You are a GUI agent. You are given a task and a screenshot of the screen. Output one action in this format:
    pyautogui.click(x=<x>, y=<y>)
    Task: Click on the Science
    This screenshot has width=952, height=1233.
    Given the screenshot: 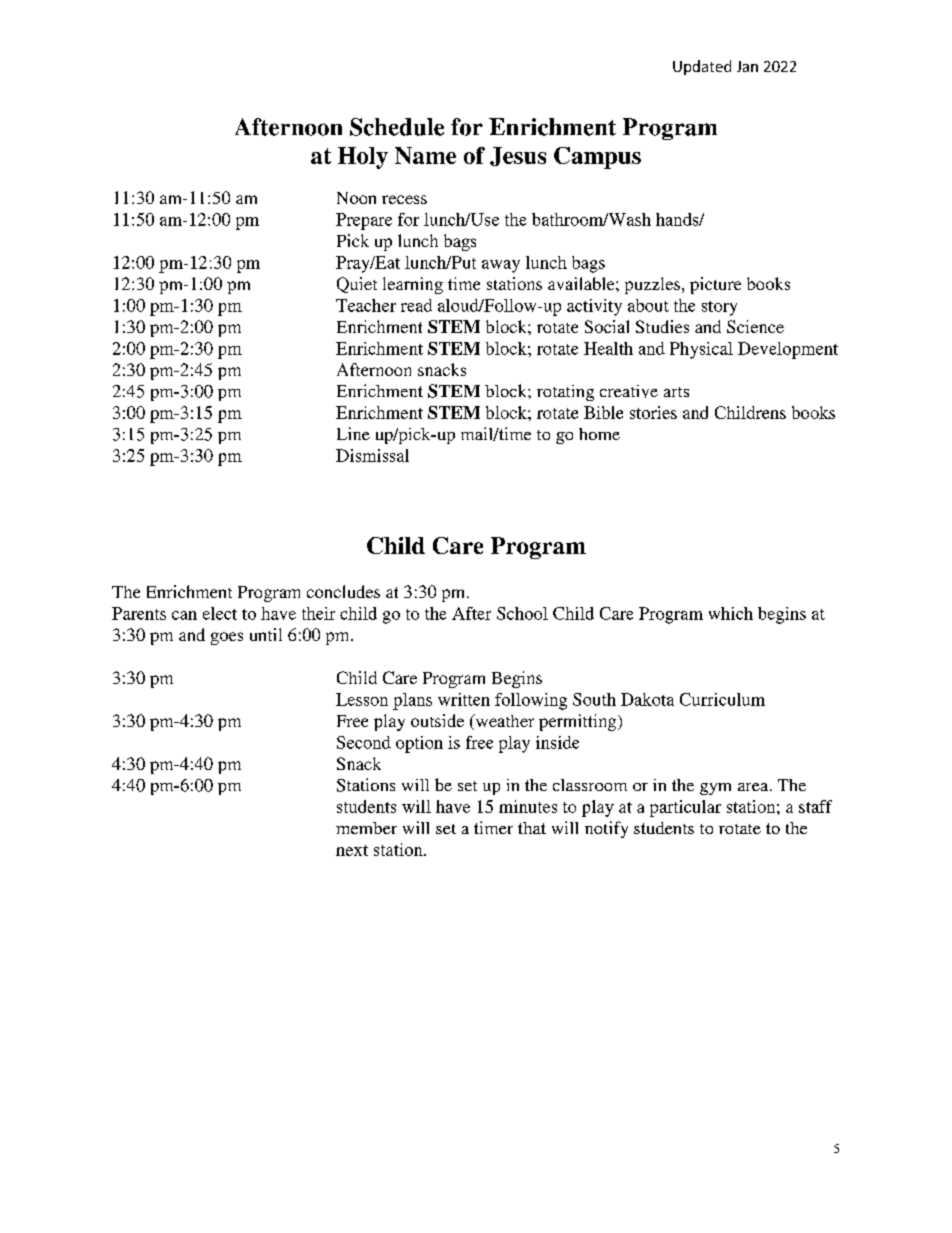 What is the action you would take?
    pyautogui.click(x=755, y=326)
